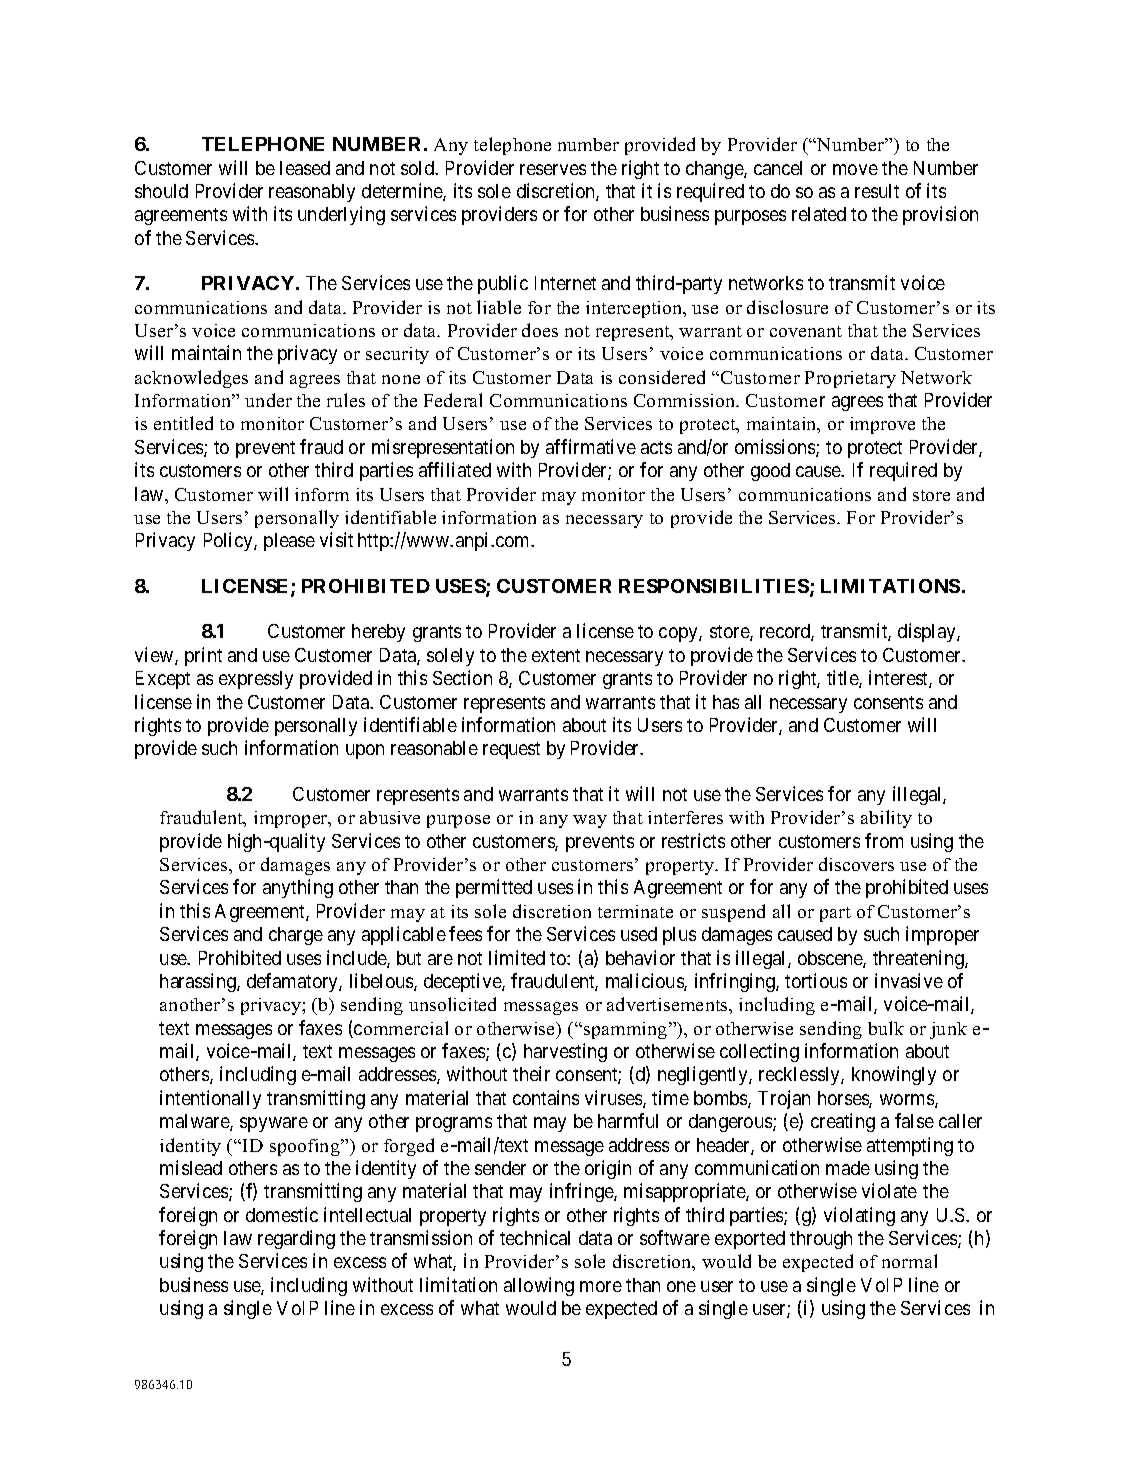 This screenshot has width=1129, height=1460. What do you see at coordinates (511, 750) in the screenshot?
I see `request` at bounding box center [511, 750].
